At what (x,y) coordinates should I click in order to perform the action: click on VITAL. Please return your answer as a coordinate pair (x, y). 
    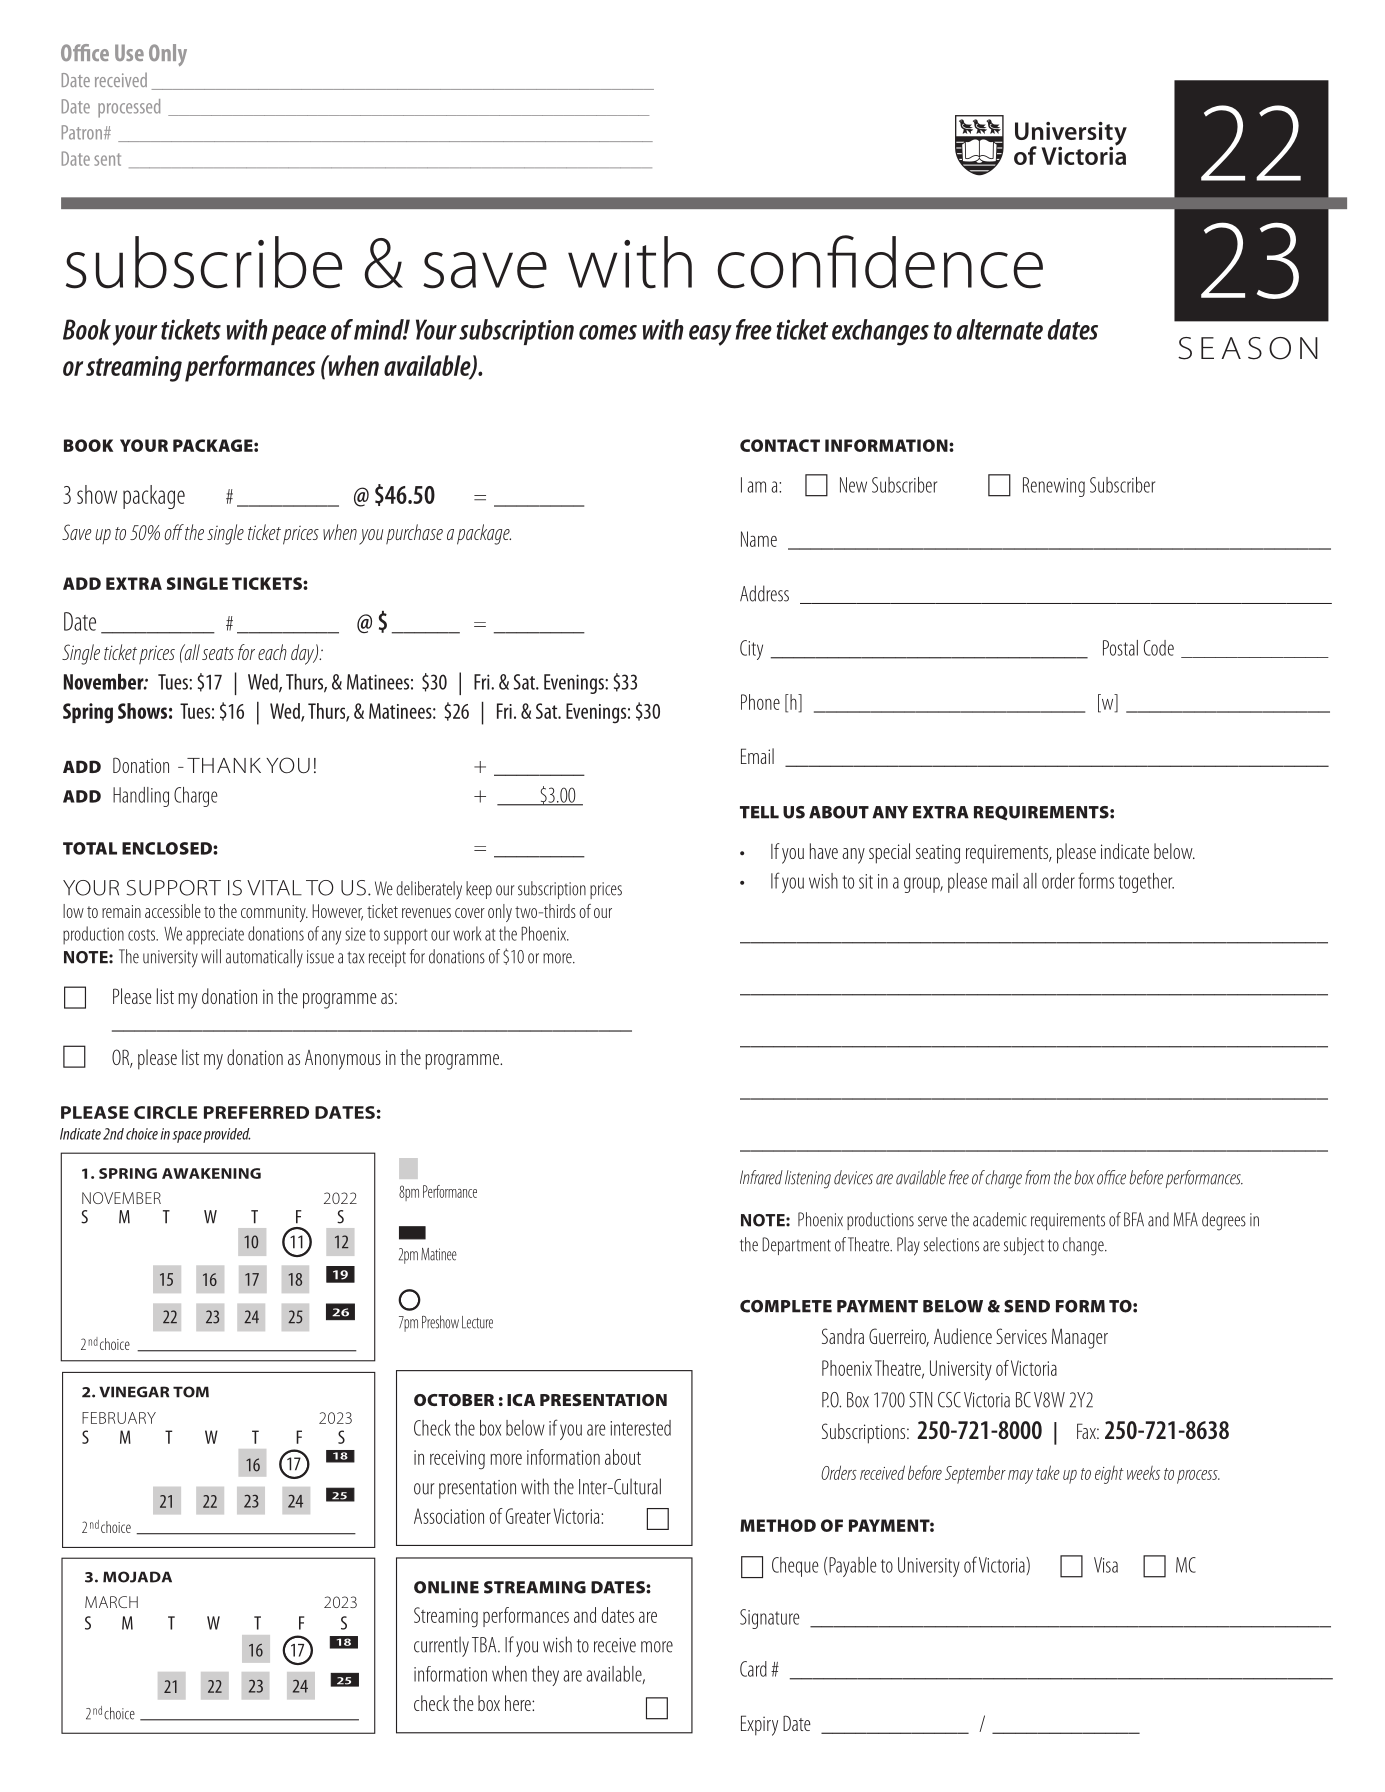
    Looking at the image, I should click on (274, 888).
